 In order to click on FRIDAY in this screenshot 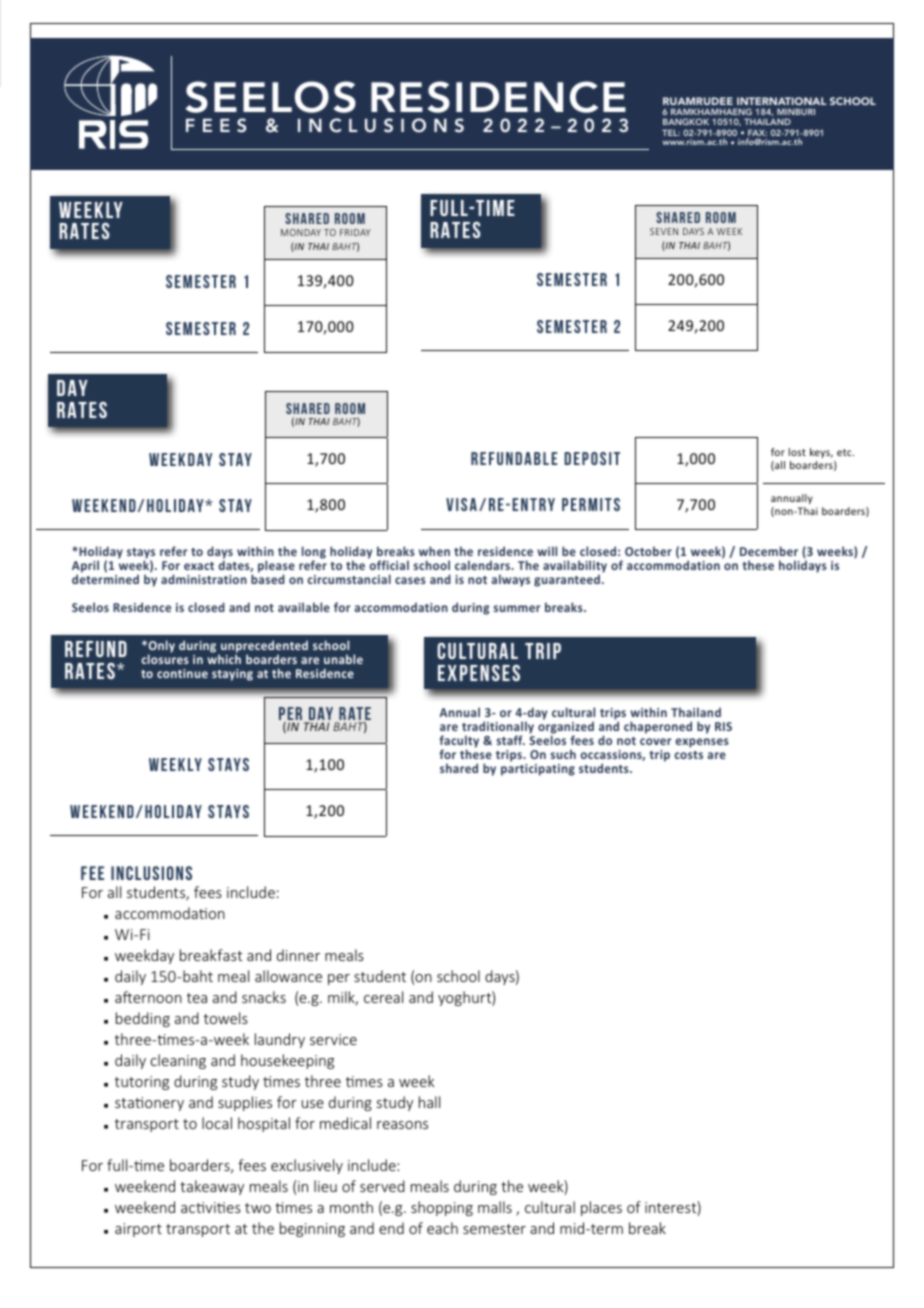, I will do `click(355, 232)`.
